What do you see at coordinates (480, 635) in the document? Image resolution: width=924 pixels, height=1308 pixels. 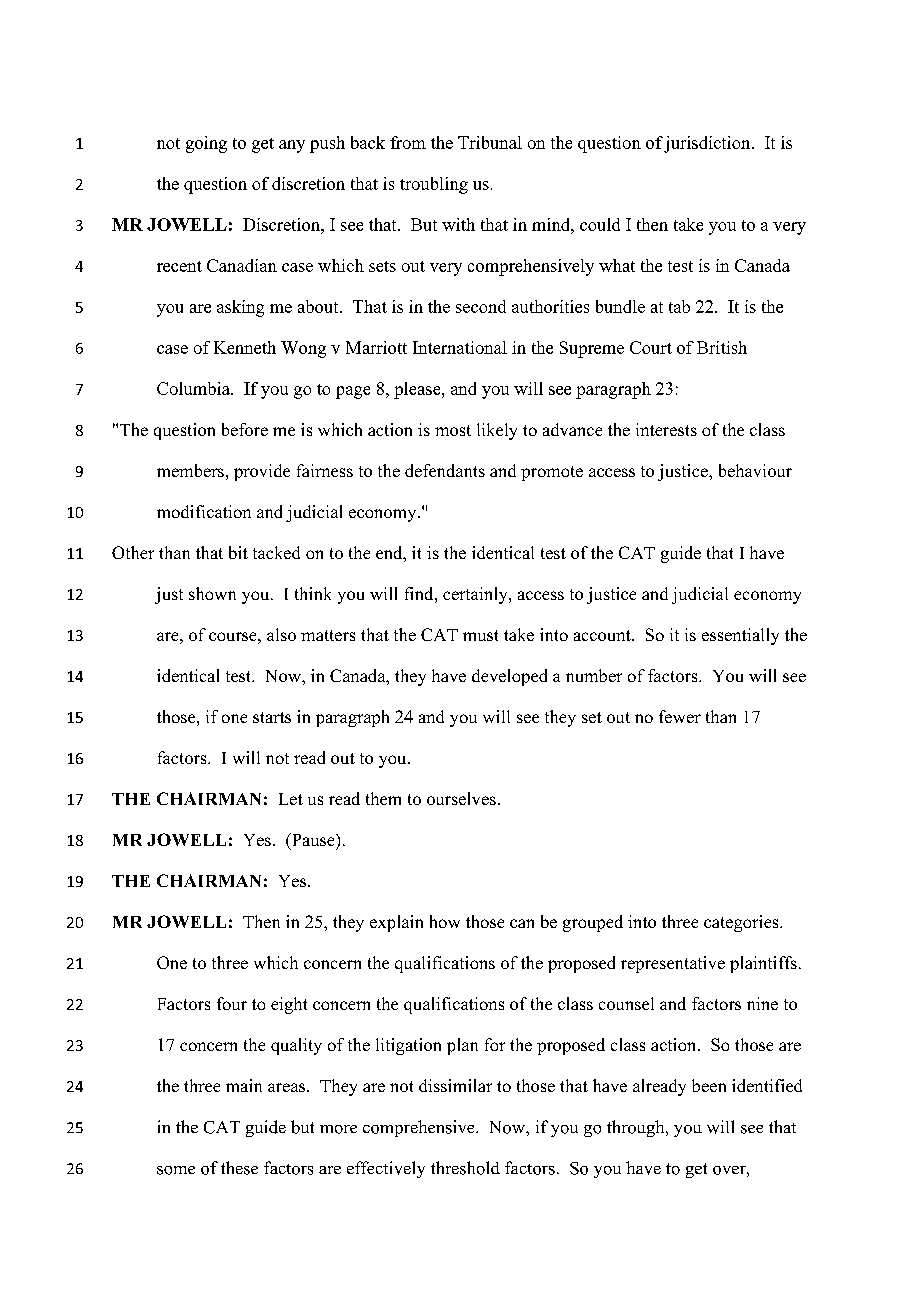 I see `must` at bounding box center [480, 635].
